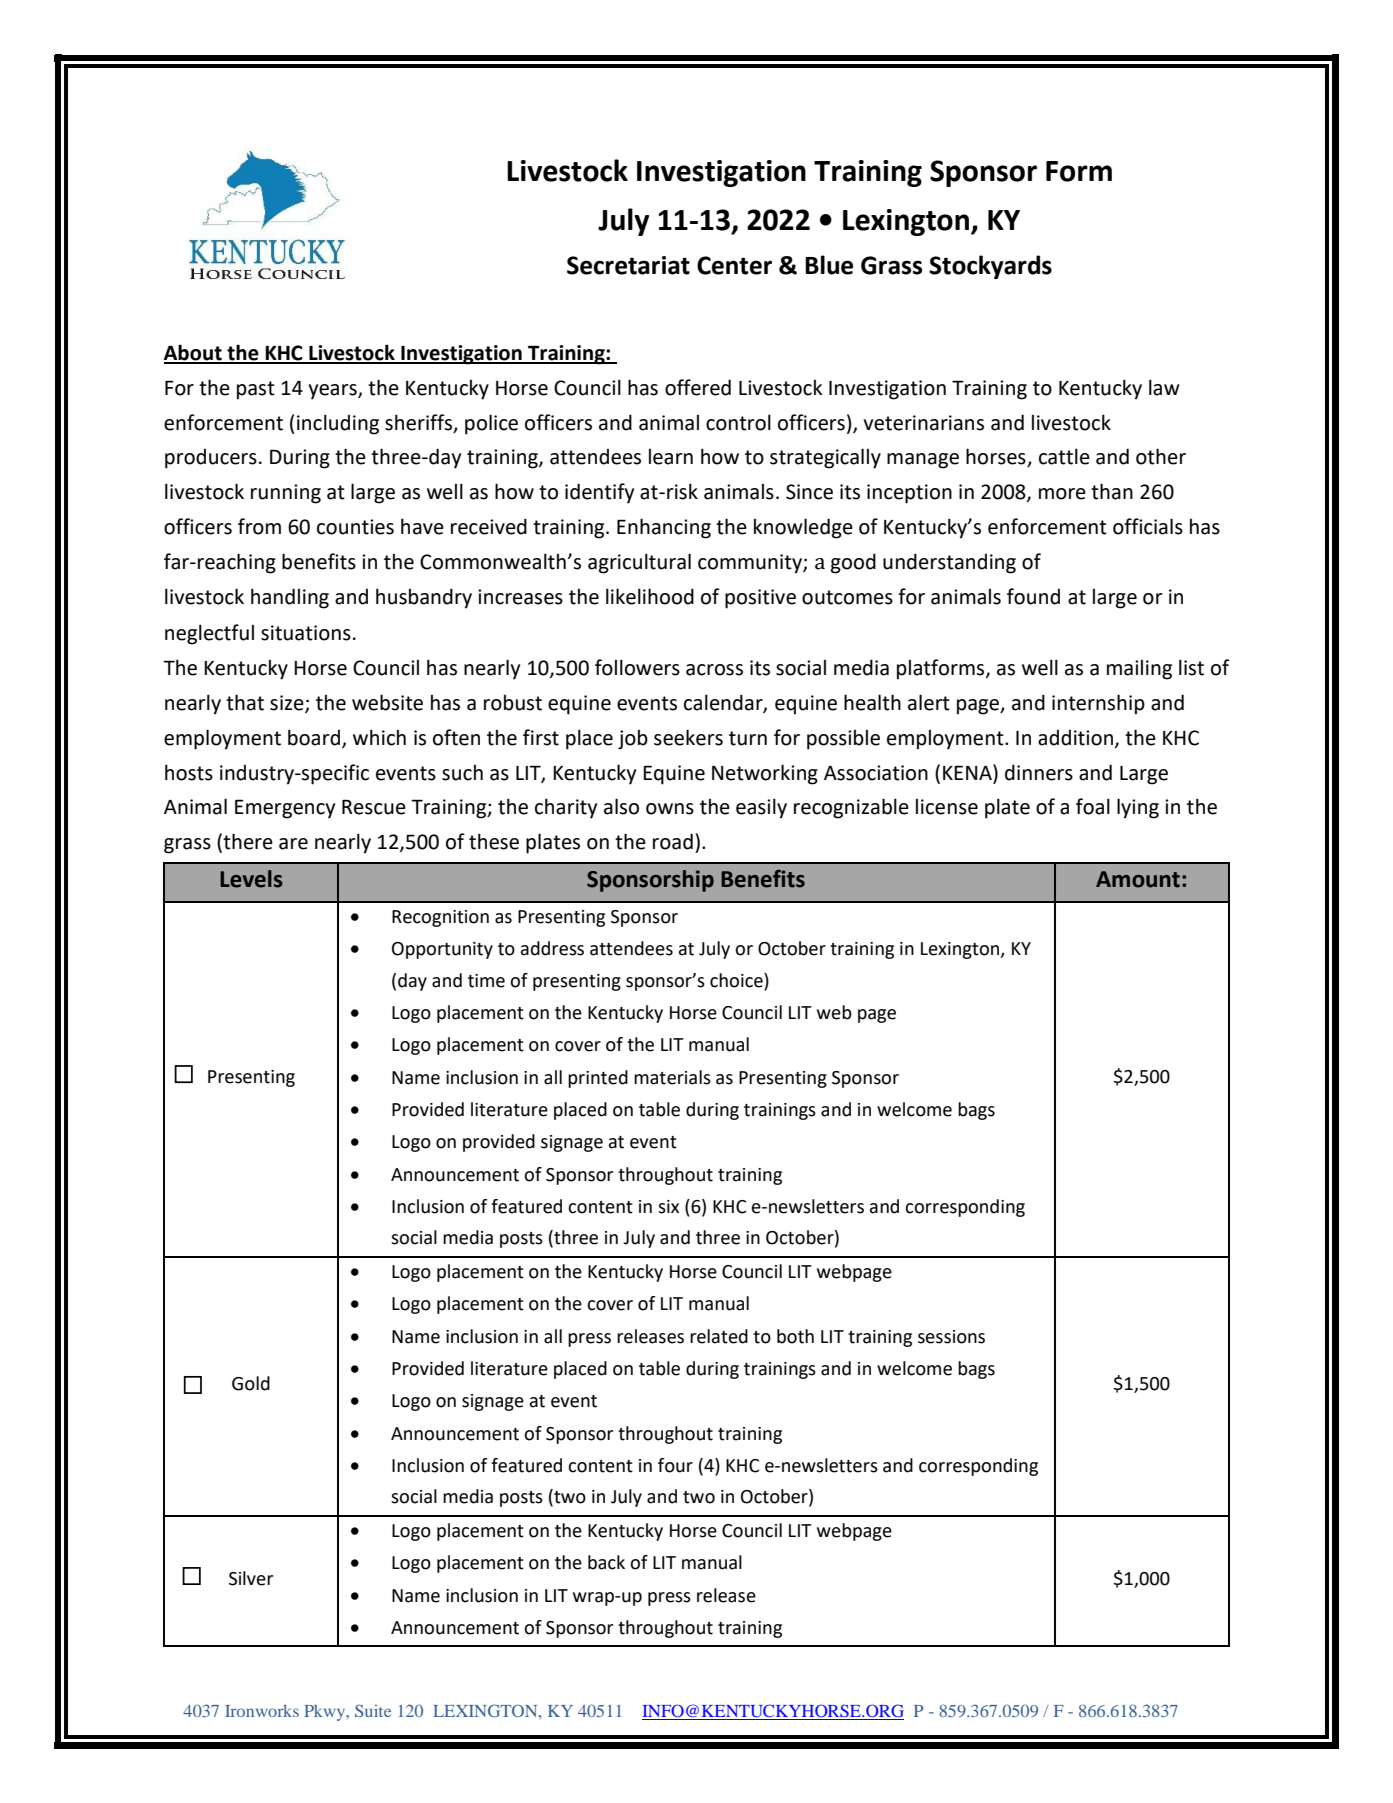 This screenshot has width=1393, height=1803. Describe the element at coordinates (314, 737) in the screenshot. I see `board` at that location.
